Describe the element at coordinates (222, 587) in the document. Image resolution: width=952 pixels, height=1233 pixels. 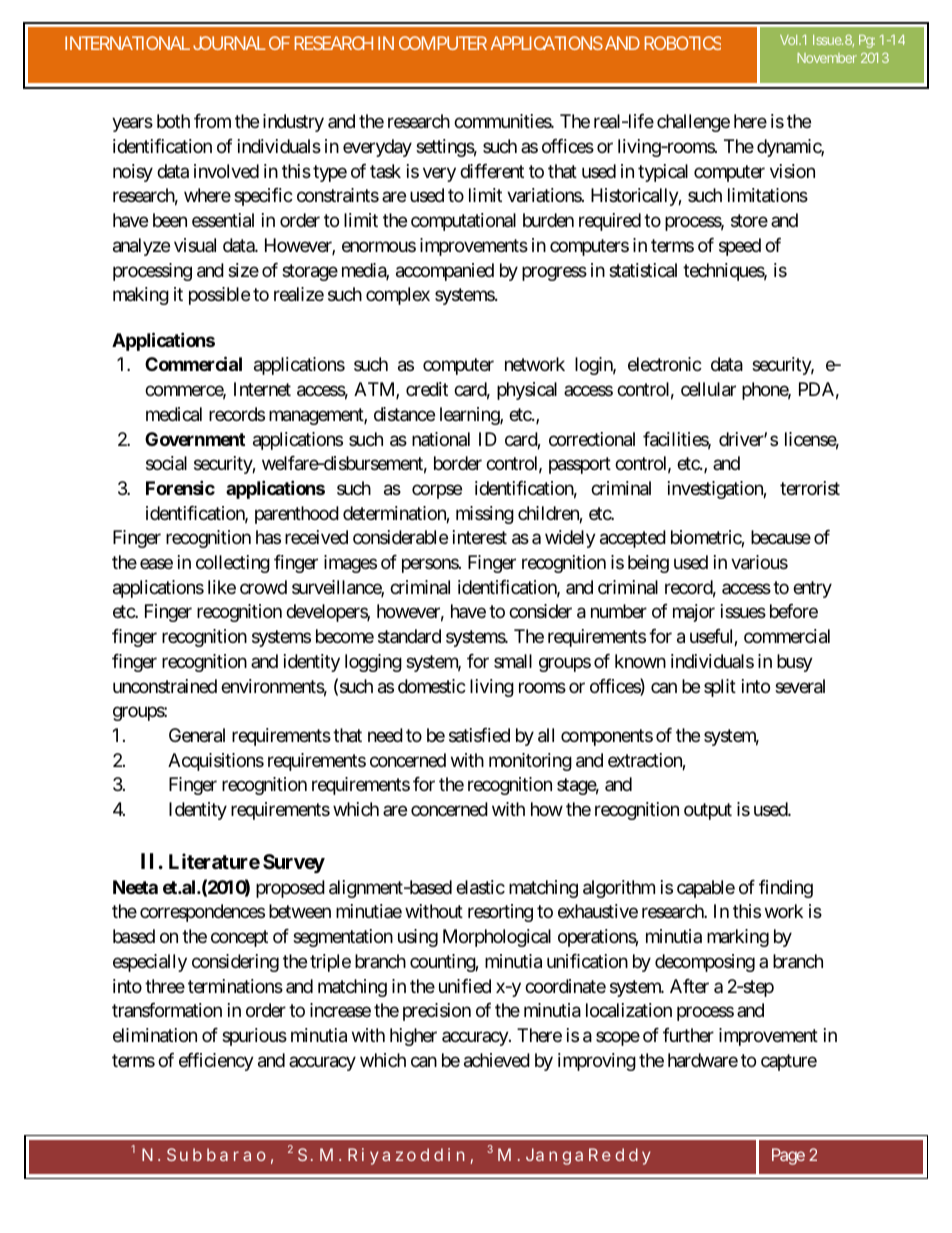
I see `like` at that location.
